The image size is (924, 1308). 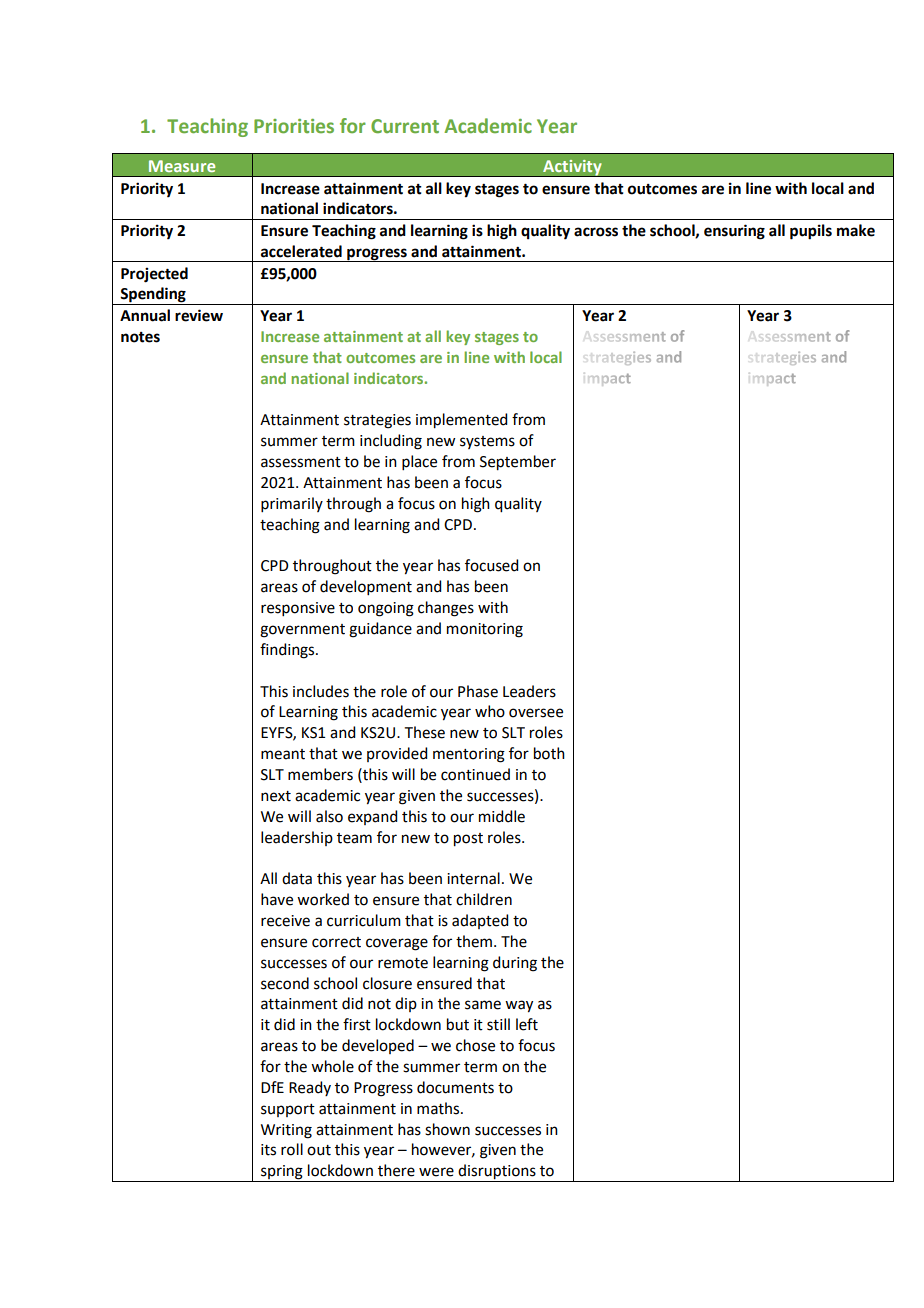 I want to click on disruptions, so click(x=497, y=1173).
